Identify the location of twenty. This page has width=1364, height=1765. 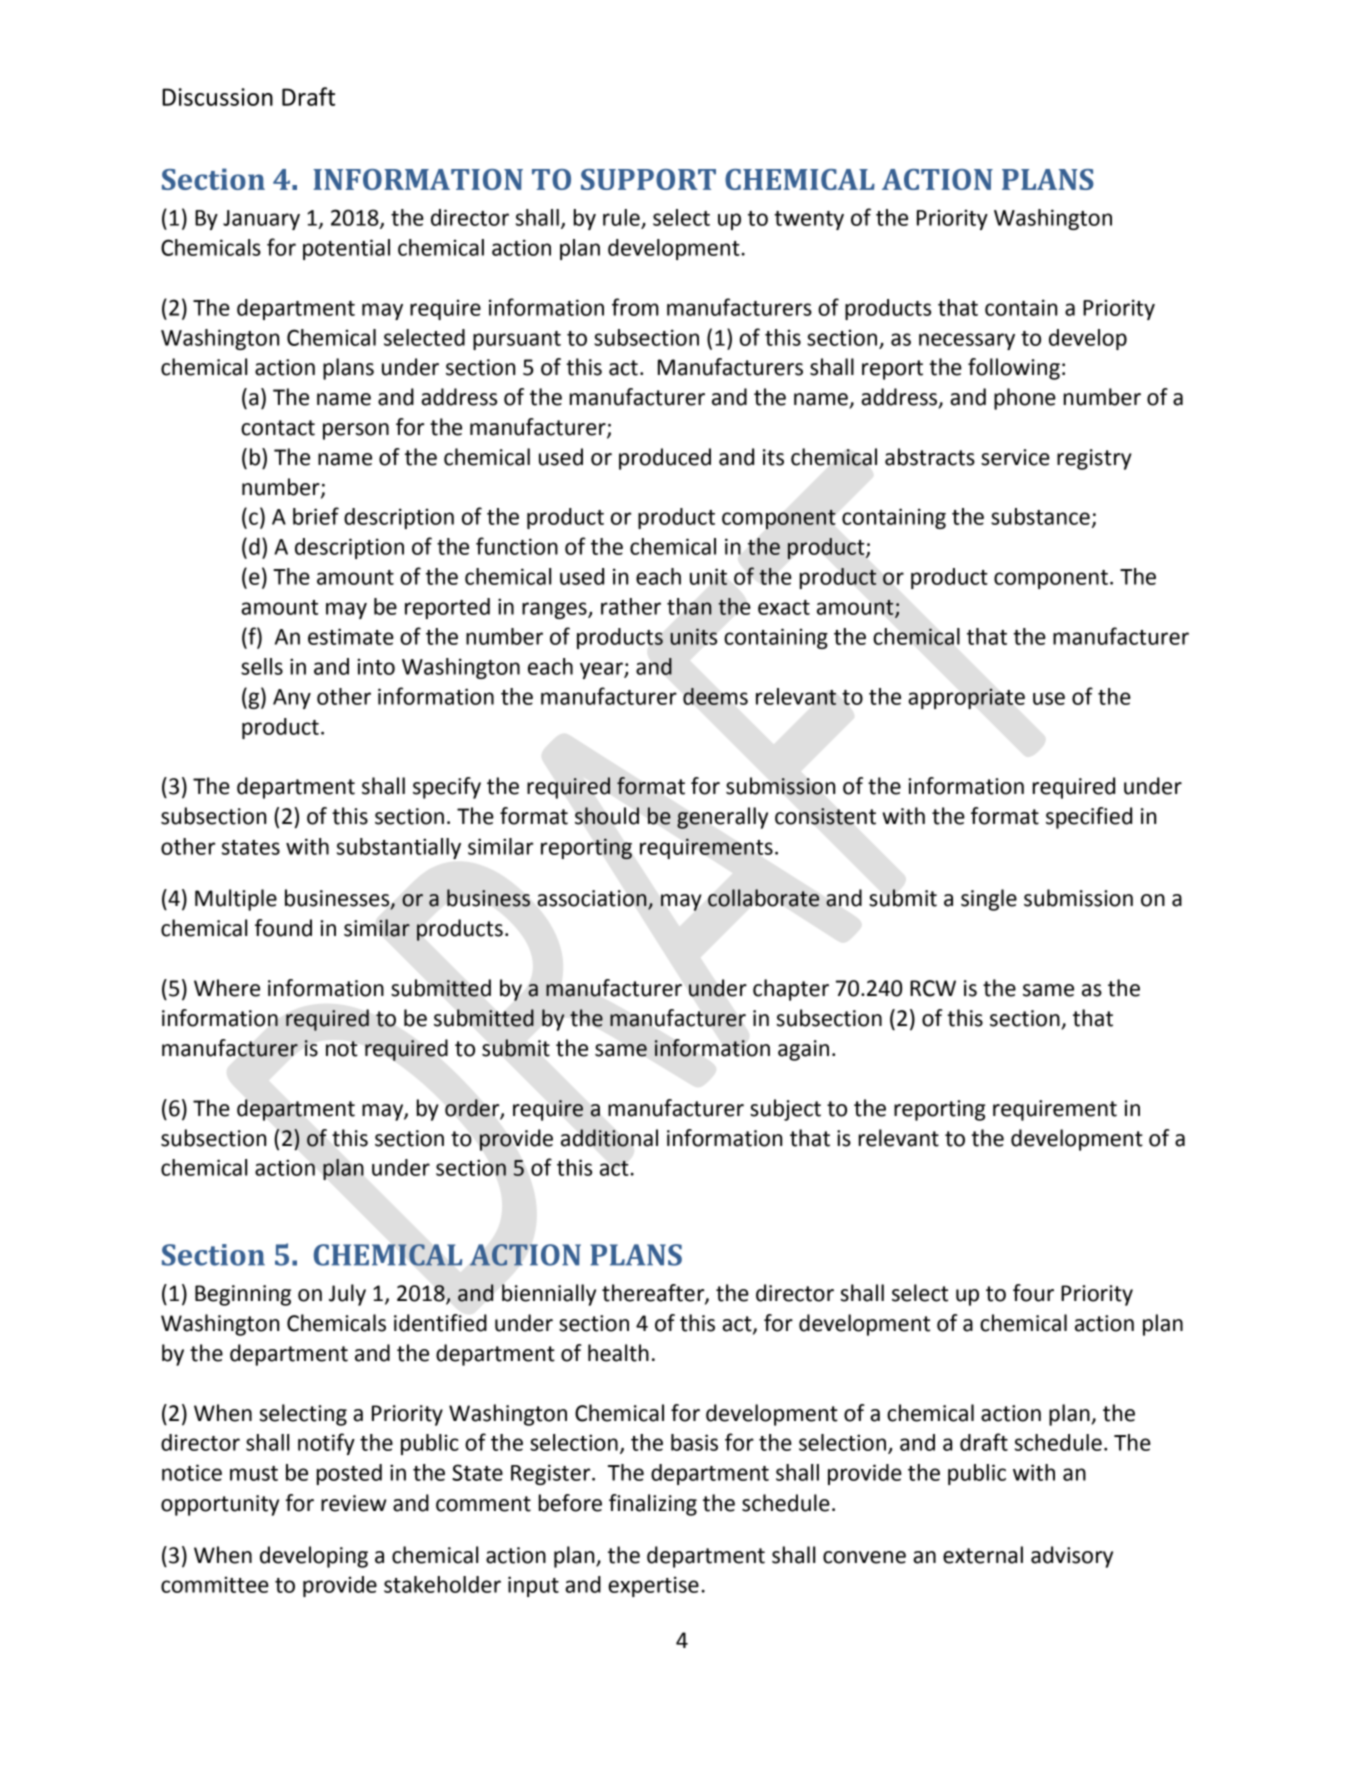
(809, 220).
